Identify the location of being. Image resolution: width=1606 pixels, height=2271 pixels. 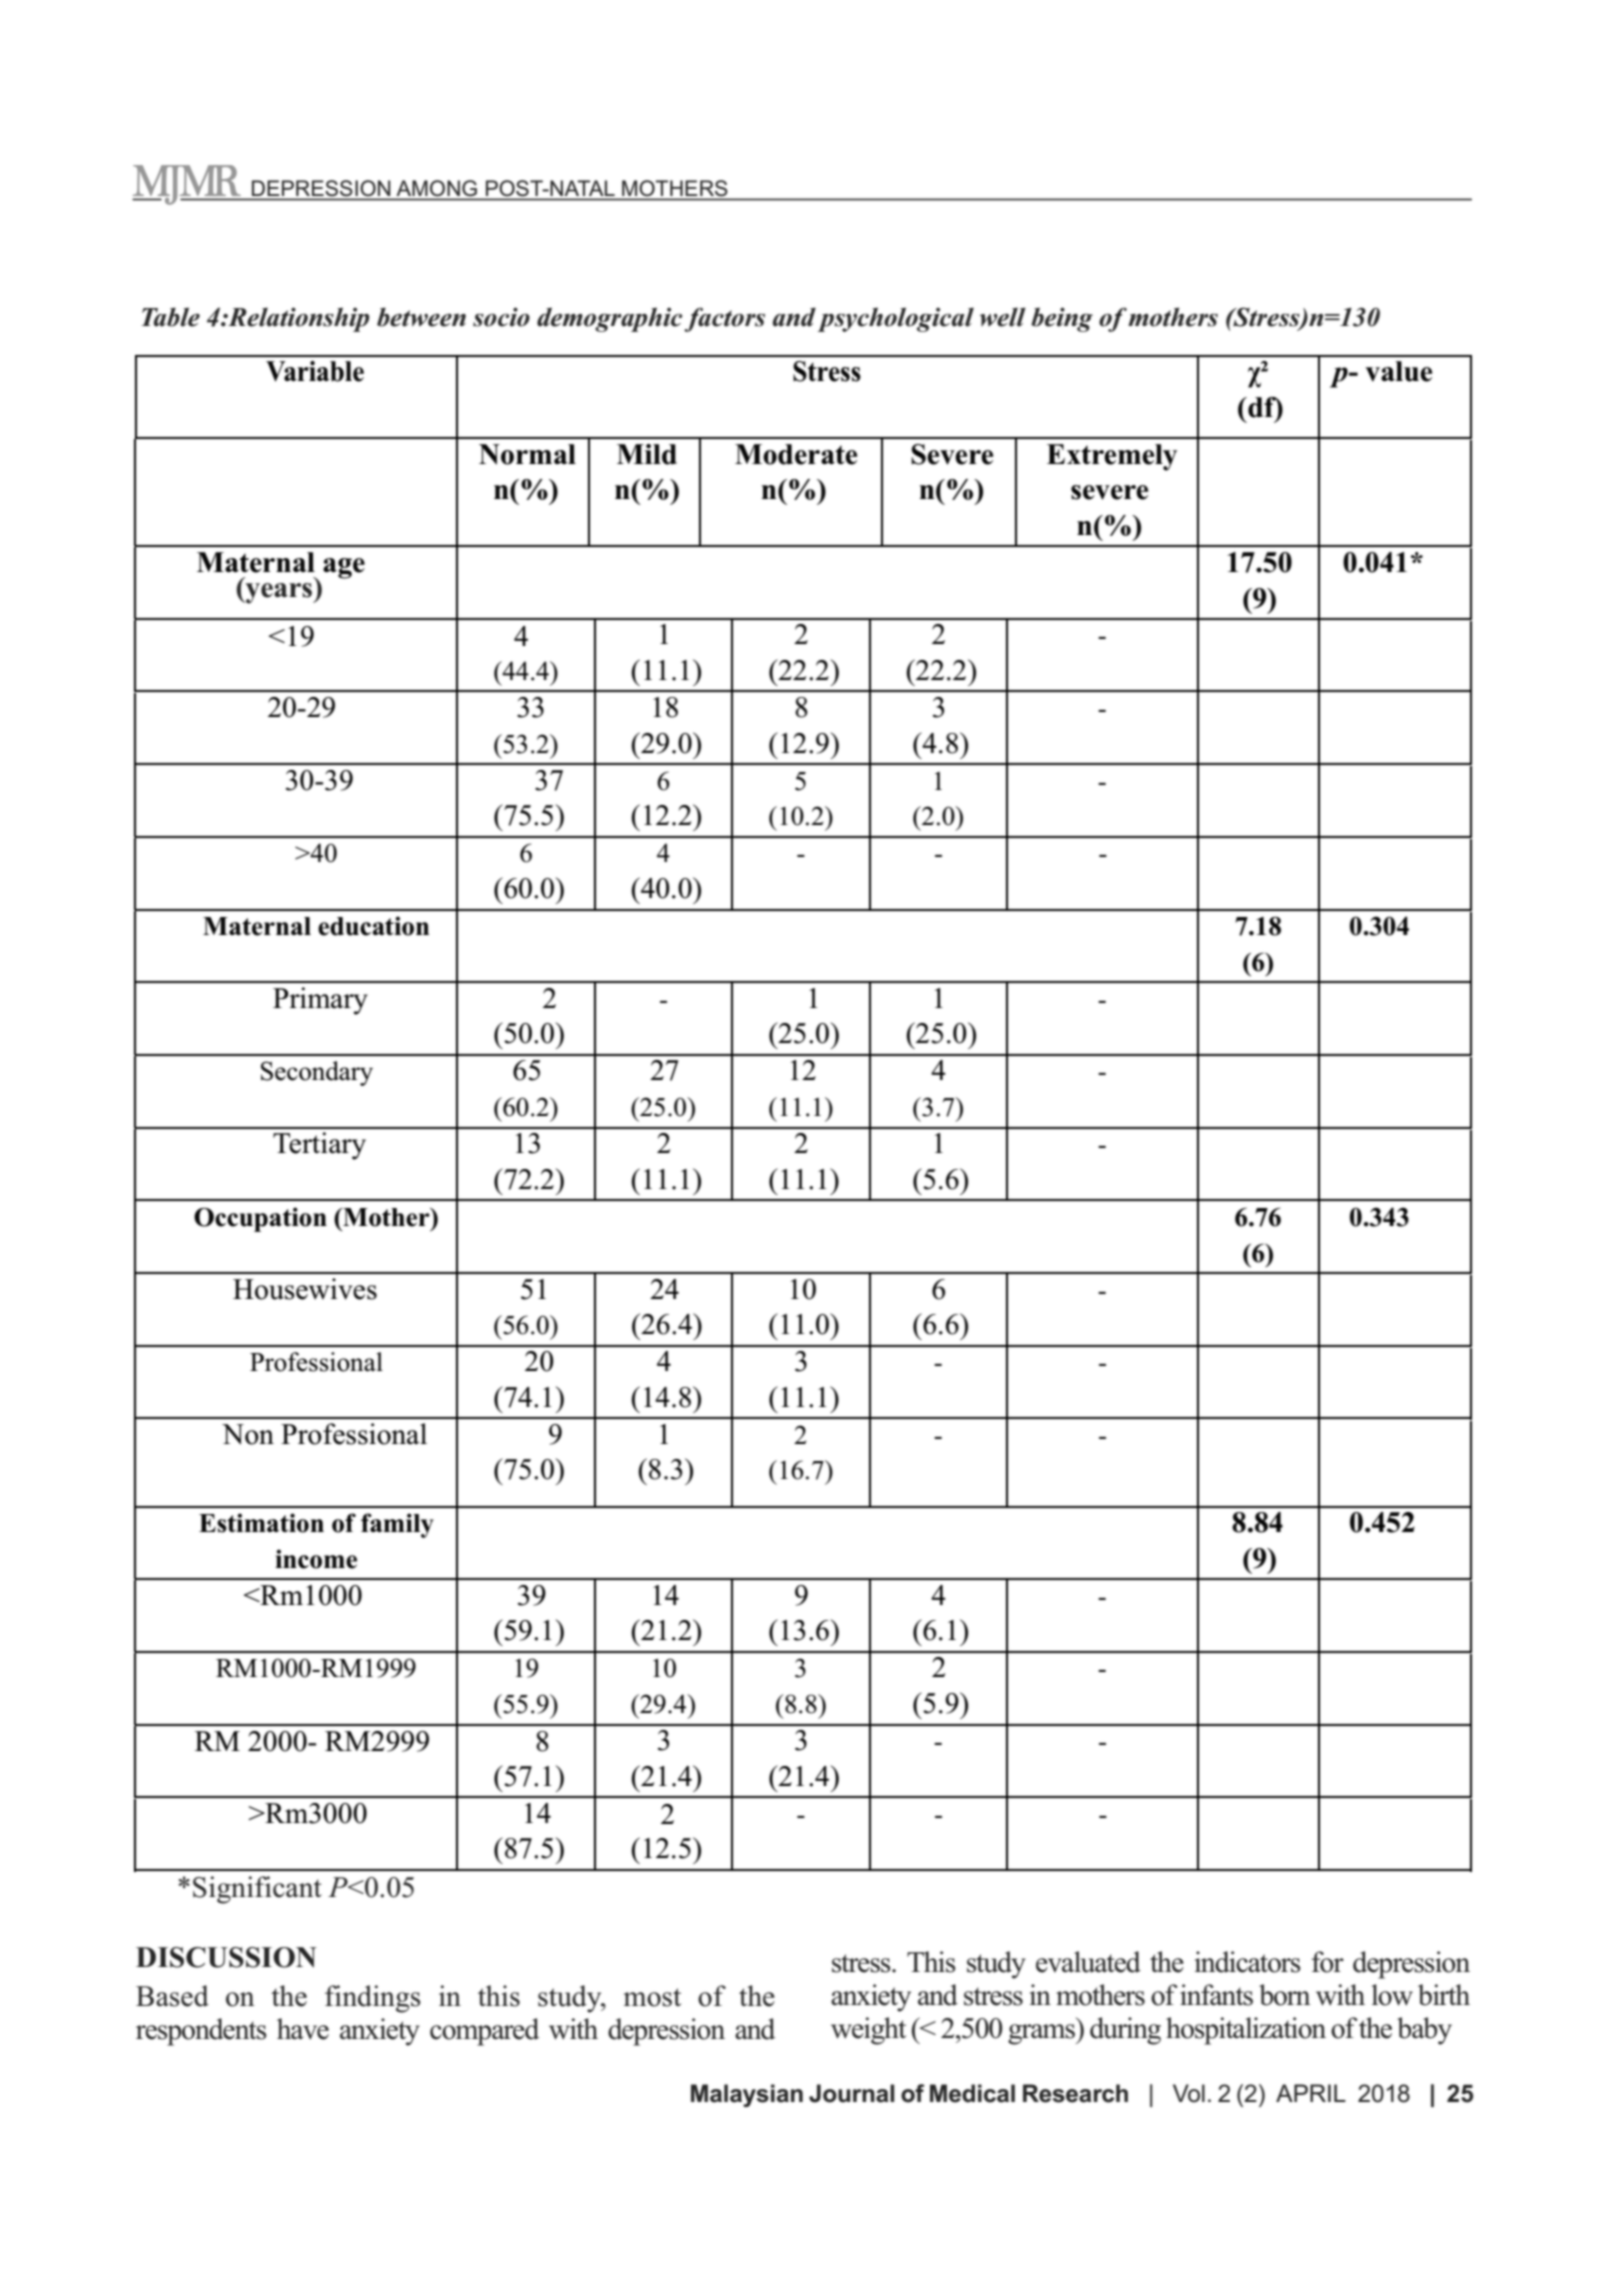
(1062, 319).
